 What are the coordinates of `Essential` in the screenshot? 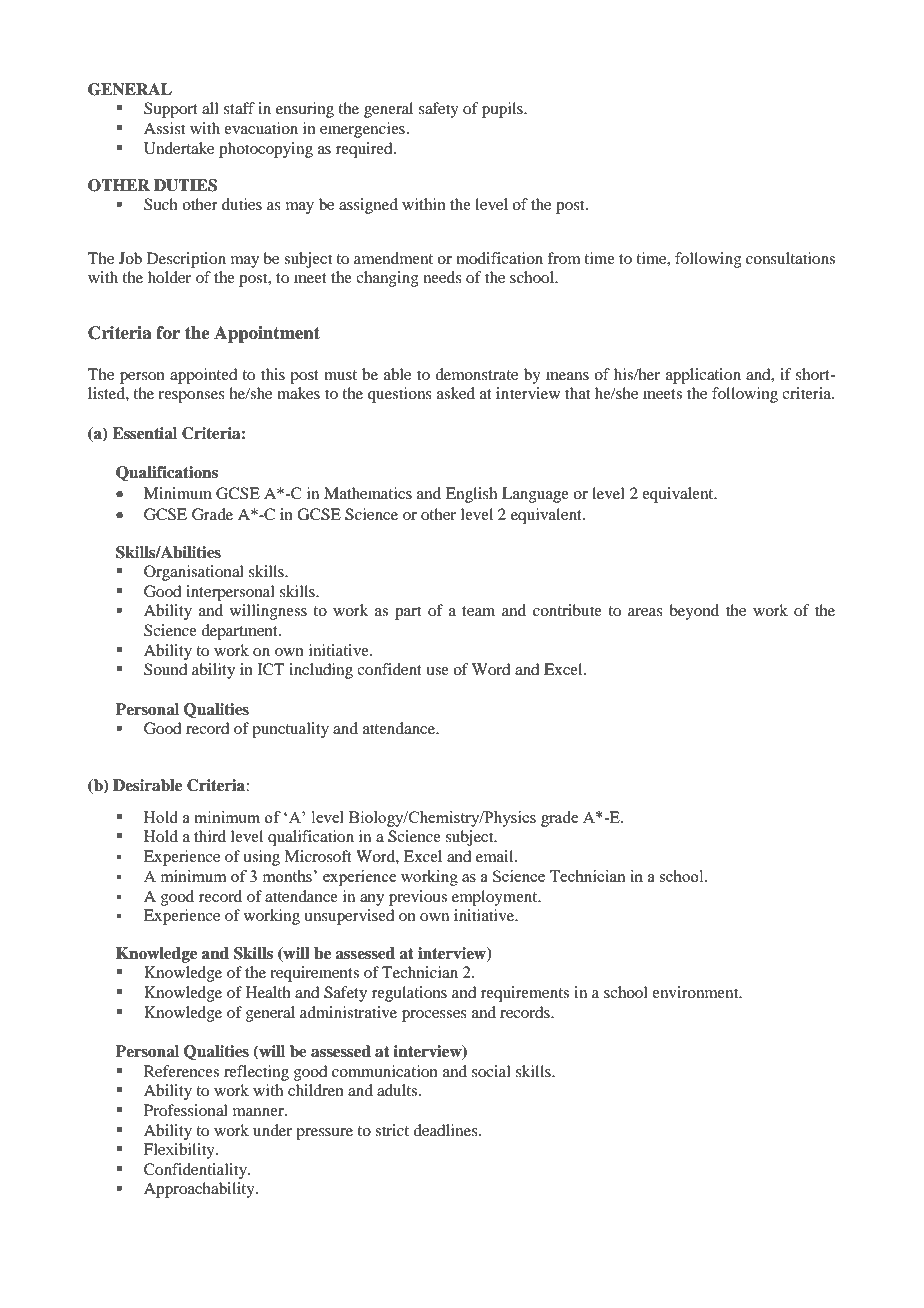 It's located at (144, 433).
